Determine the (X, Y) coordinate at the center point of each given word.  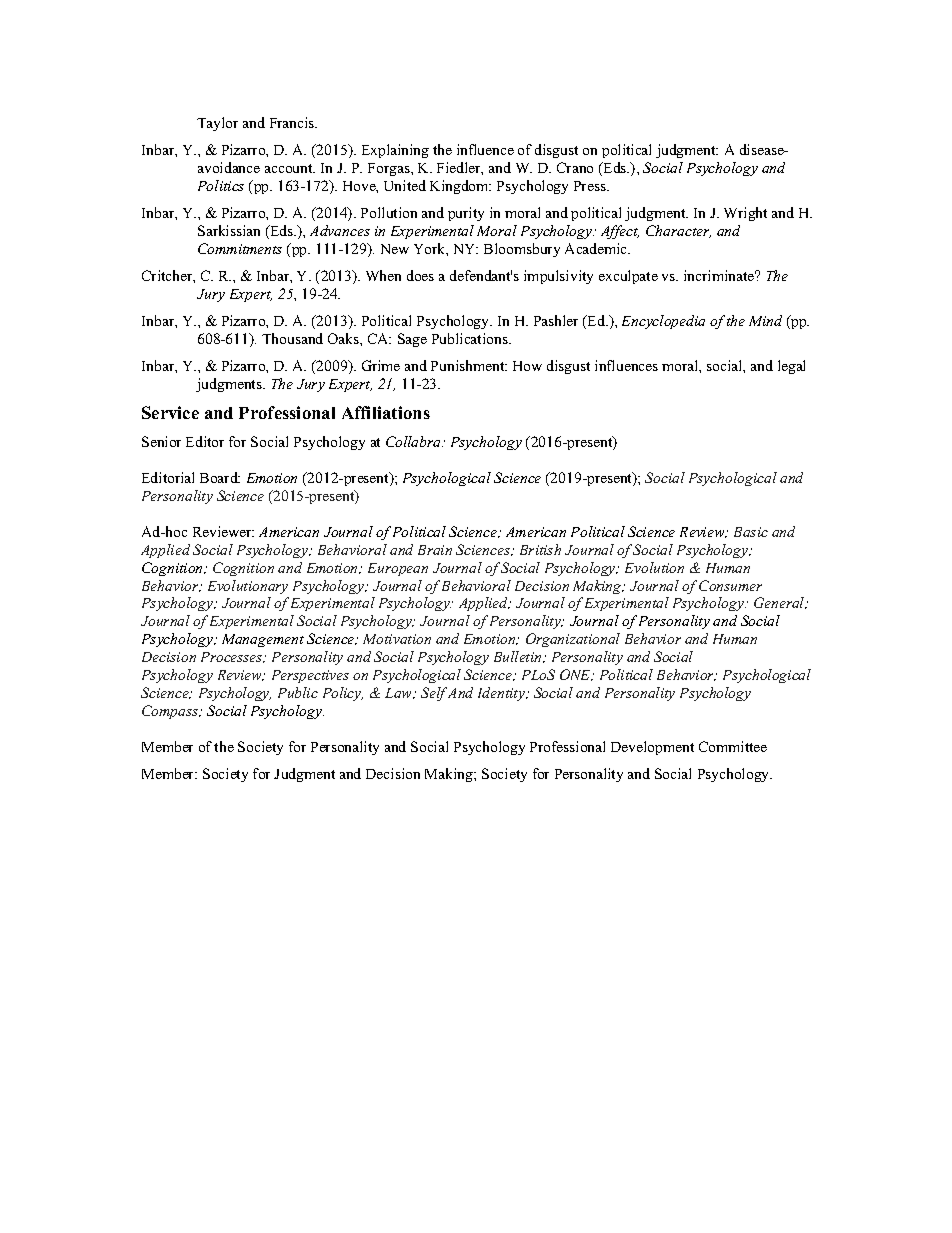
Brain (435, 550)
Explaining (395, 151)
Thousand (292, 338)
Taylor (217, 124)
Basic (751, 532)
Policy (343, 694)
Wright (745, 214)
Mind (765, 320)
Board (220, 477)
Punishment (469, 365)
